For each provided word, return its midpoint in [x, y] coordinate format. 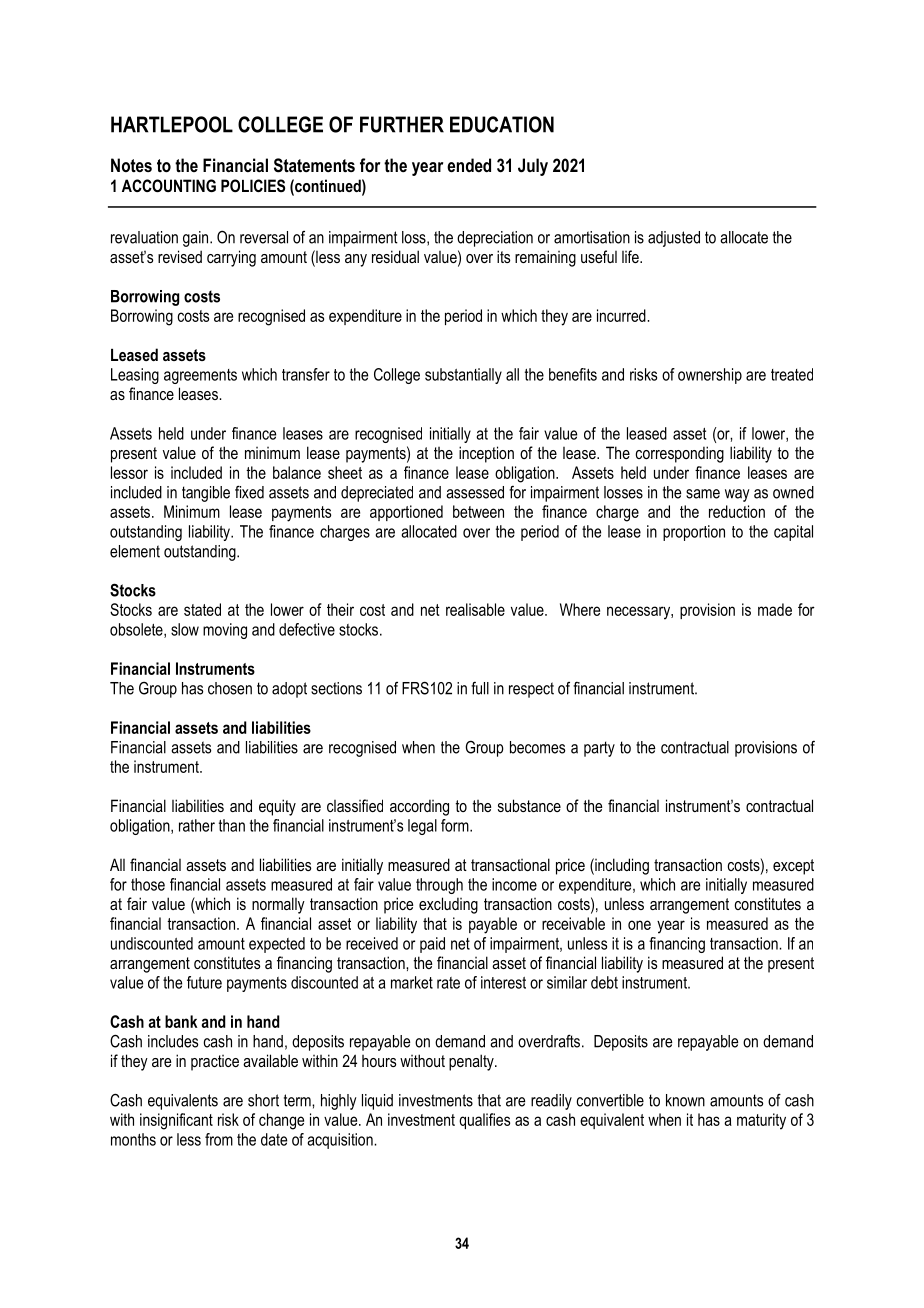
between [478, 511]
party [599, 749]
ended [469, 165]
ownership [710, 376]
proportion [694, 533]
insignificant [176, 1121]
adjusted [674, 239]
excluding [448, 905]
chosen [230, 688]
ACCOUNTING [169, 185]
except [793, 867]
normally [278, 905]
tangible [206, 494]
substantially [463, 376]
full [480, 688]
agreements [200, 376]
